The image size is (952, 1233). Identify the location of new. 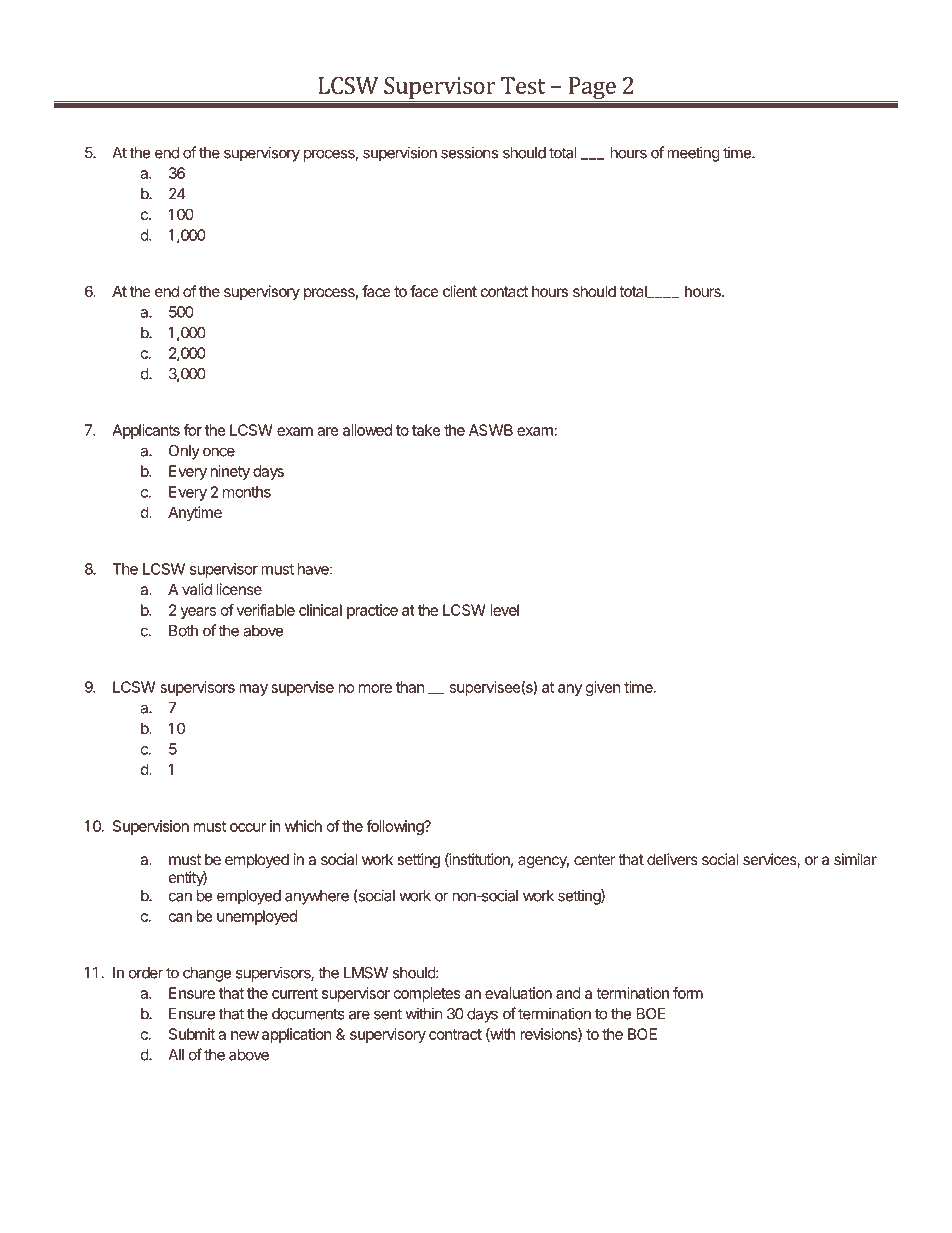
(245, 1035).
